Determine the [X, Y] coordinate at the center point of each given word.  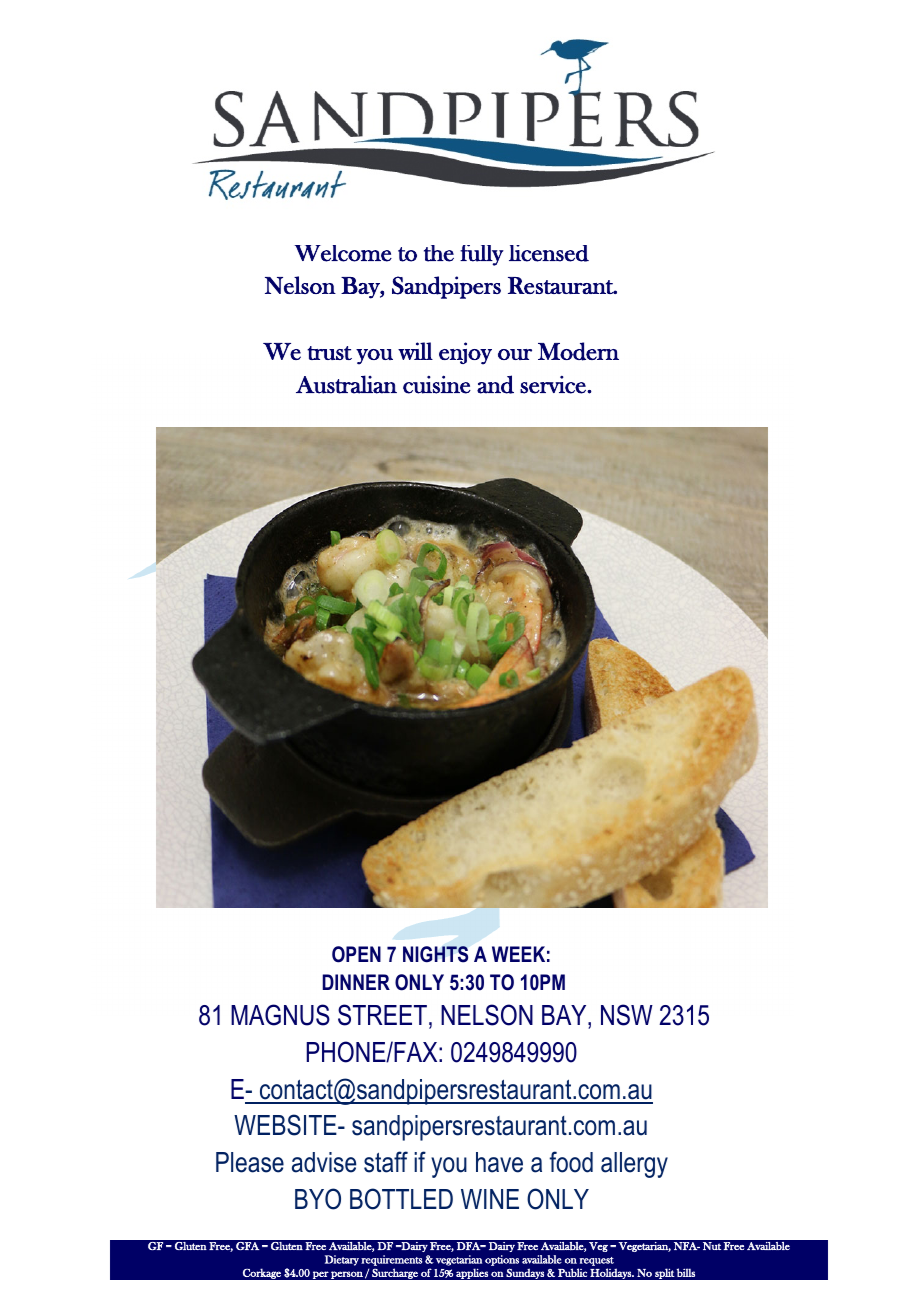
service [554, 385]
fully [482, 255]
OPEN [356, 954]
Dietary [342, 1260]
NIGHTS [435, 954]
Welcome [343, 253]
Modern [578, 351]
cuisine [437, 384]
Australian [346, 384]
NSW [627, 1015]
